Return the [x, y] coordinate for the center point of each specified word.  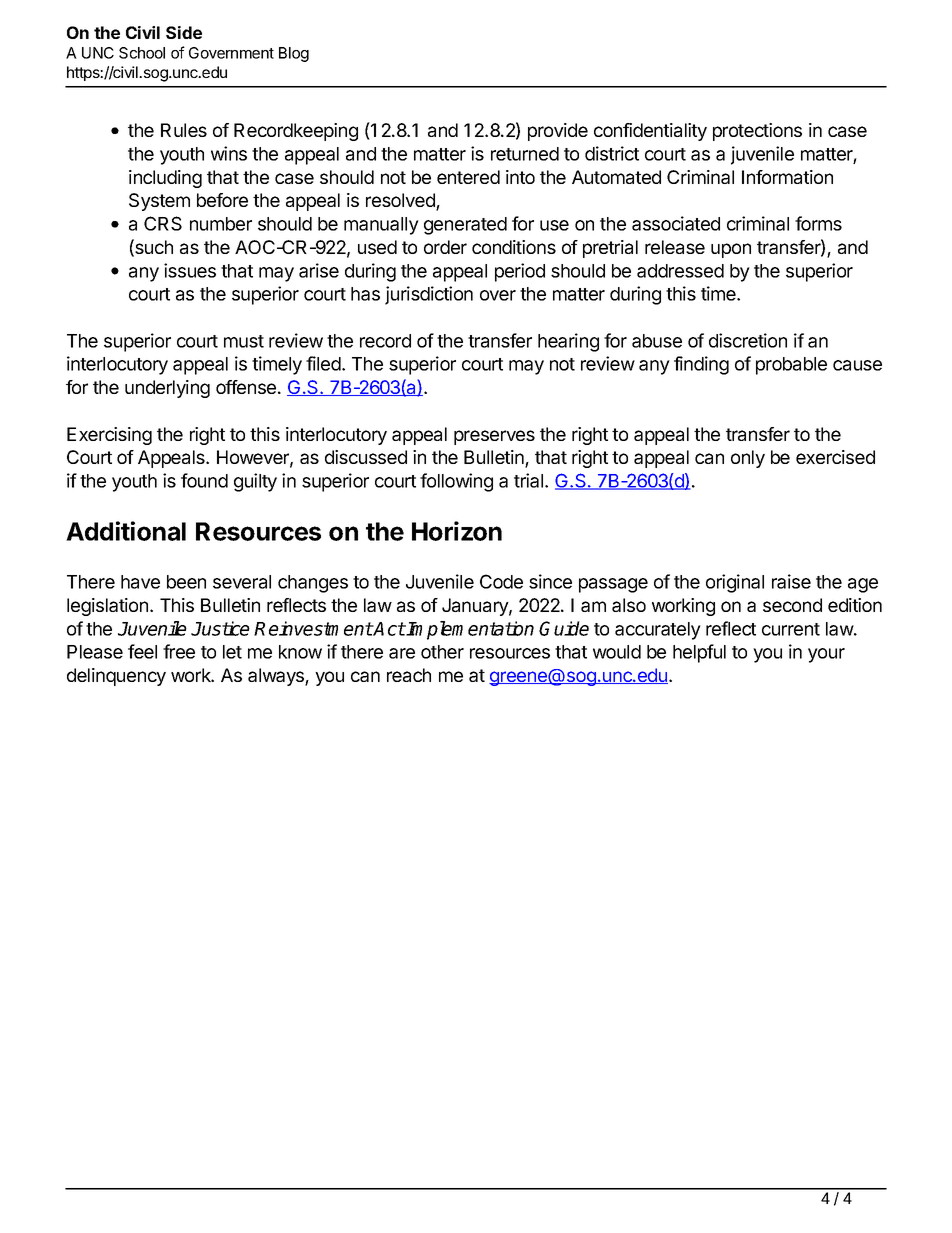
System [159, 202]
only [748, 459]
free [179, 651]
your [826, 655]
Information [787, 177]
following [456, 482]
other [442, 652]
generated [465, 226]
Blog [294, 54]
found [204, 480]
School [142, 53]
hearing [568, 342]
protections [757, 132]
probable [791, 366]
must [244, 341]
